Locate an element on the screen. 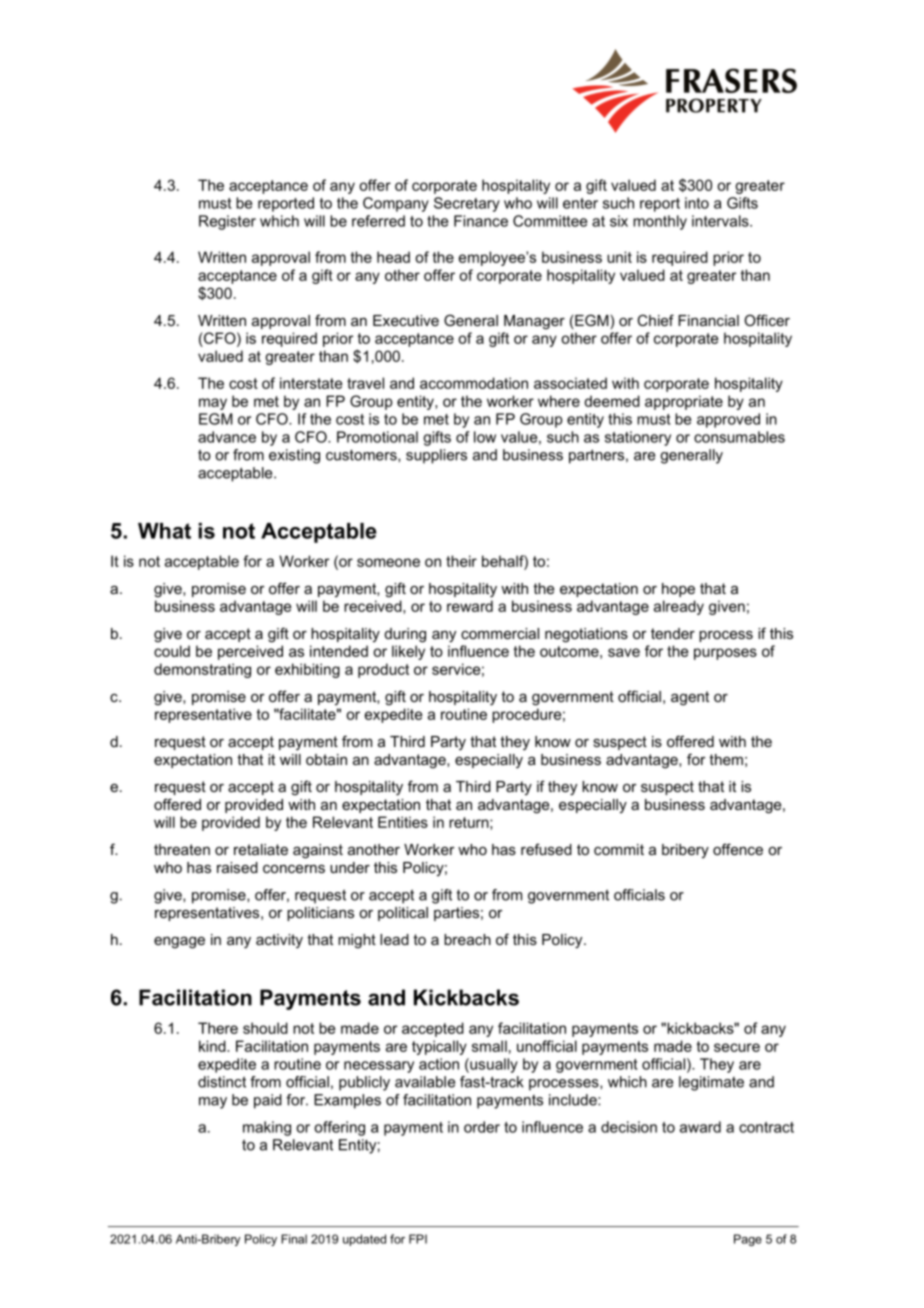 The height and width of the screenshot is (1308, 924). likely is located at coordinates (408, 652).
